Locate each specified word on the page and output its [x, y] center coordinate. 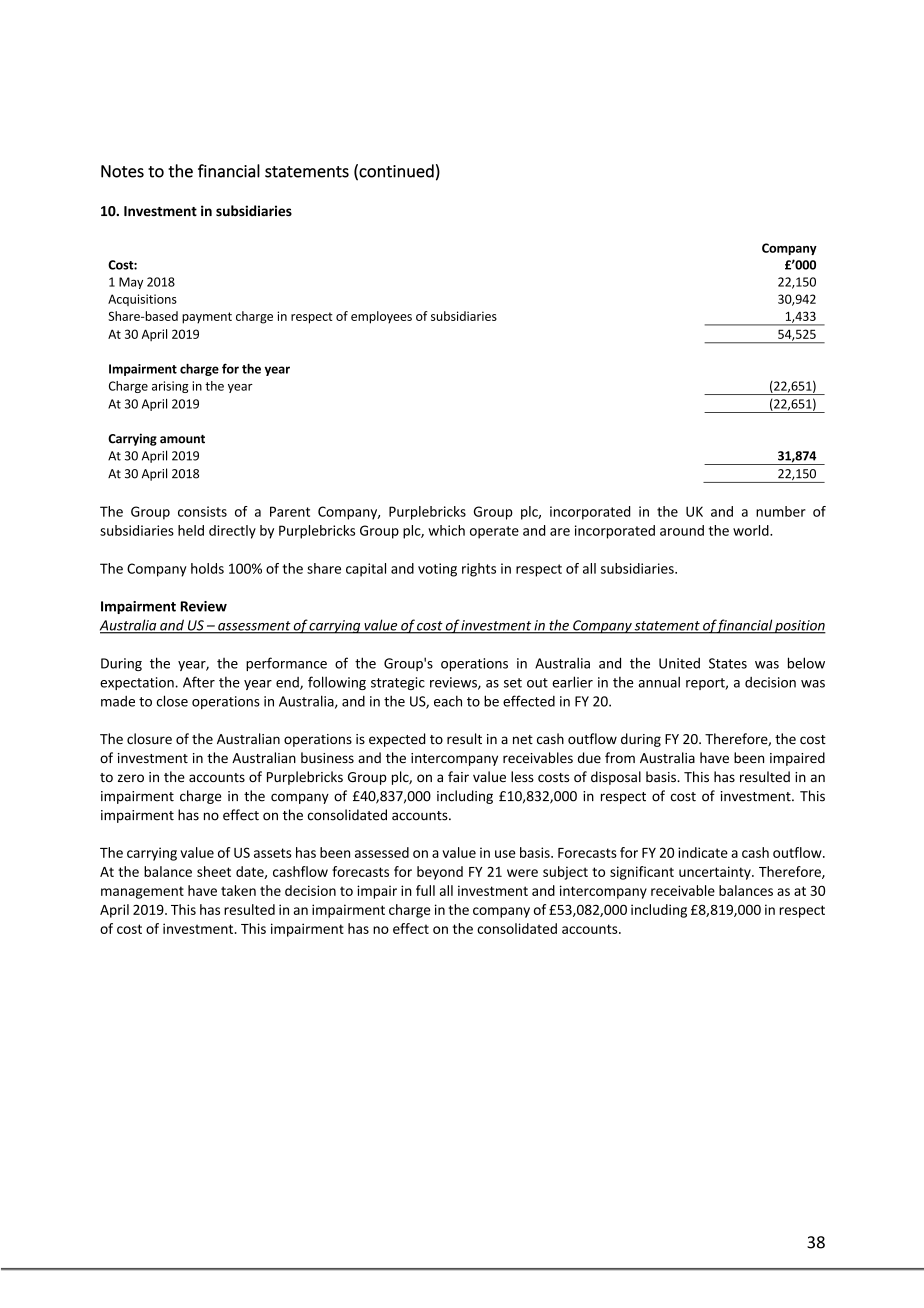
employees [381, 317]
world [752, 530]
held [191, 530]
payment [207, 318]
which [446, 530]
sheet [214, 871]
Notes [122, 171]
